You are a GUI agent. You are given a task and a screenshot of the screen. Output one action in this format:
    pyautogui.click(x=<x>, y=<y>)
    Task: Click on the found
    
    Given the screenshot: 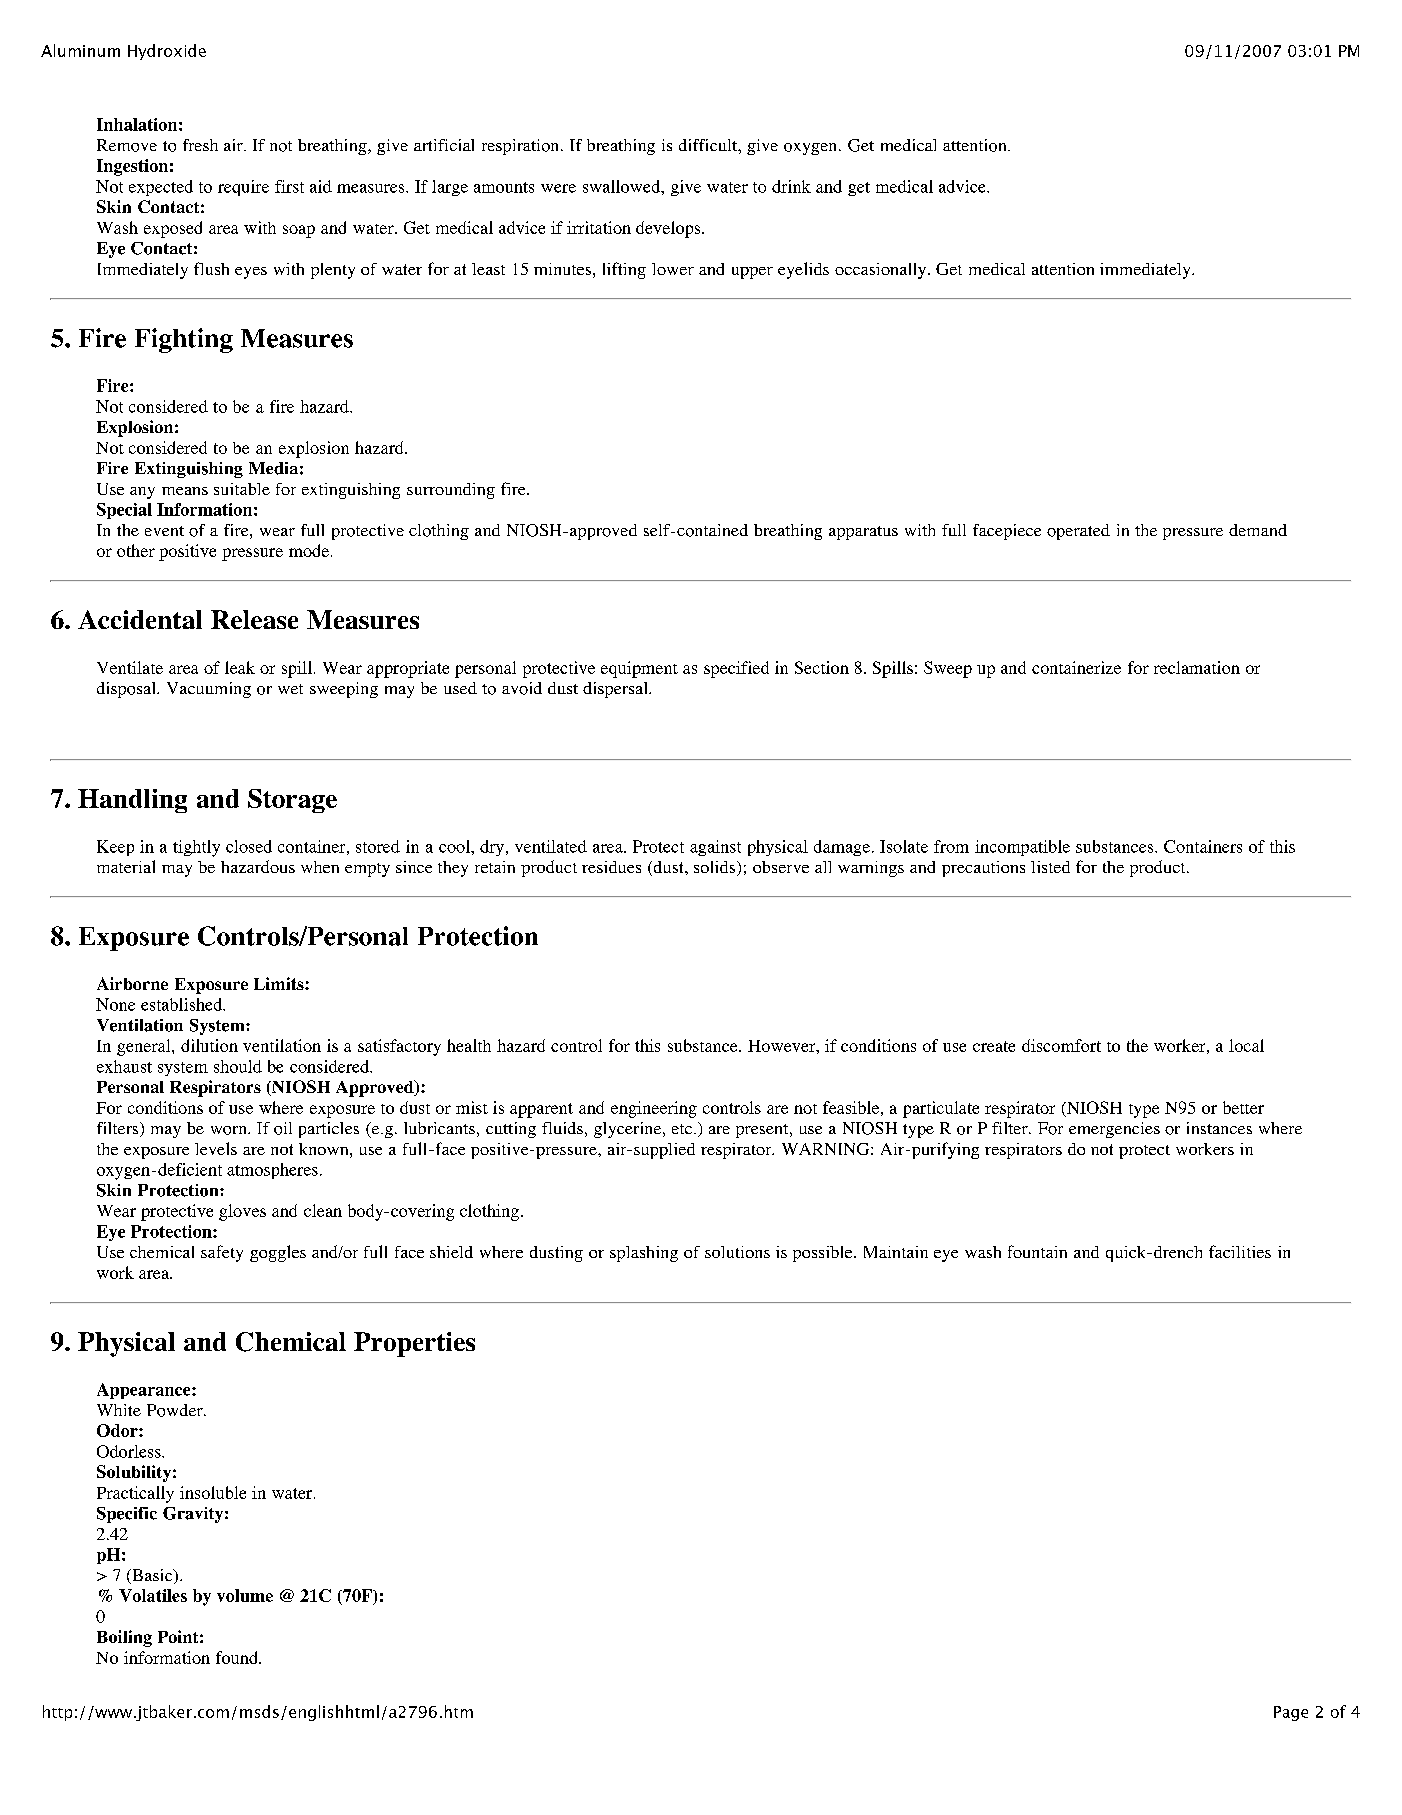 What is the action you would take?
    pyautogui.click(x=238, y=1657)
